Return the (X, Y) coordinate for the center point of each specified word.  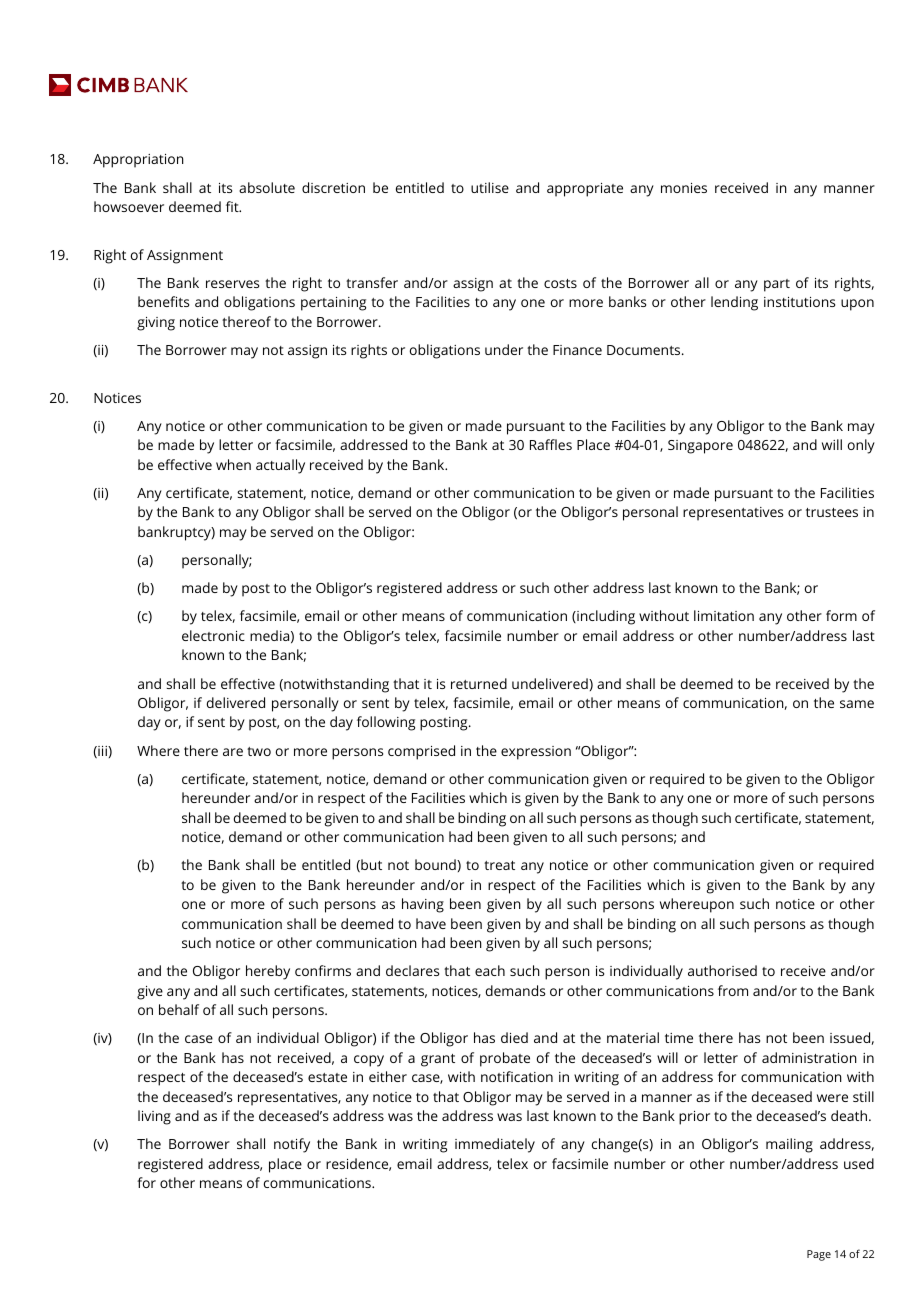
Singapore (700, 447)
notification (517, 1076)
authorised (722, 970)
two (259, 751)
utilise (490, 187)
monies (684, 188)
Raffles (551, 444)
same (857, 704)
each (490, 970)
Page (819, 1255)
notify (292, 1145)
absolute (267, 187)
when (233, 464)
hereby (268, 972)
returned (479, 683)
